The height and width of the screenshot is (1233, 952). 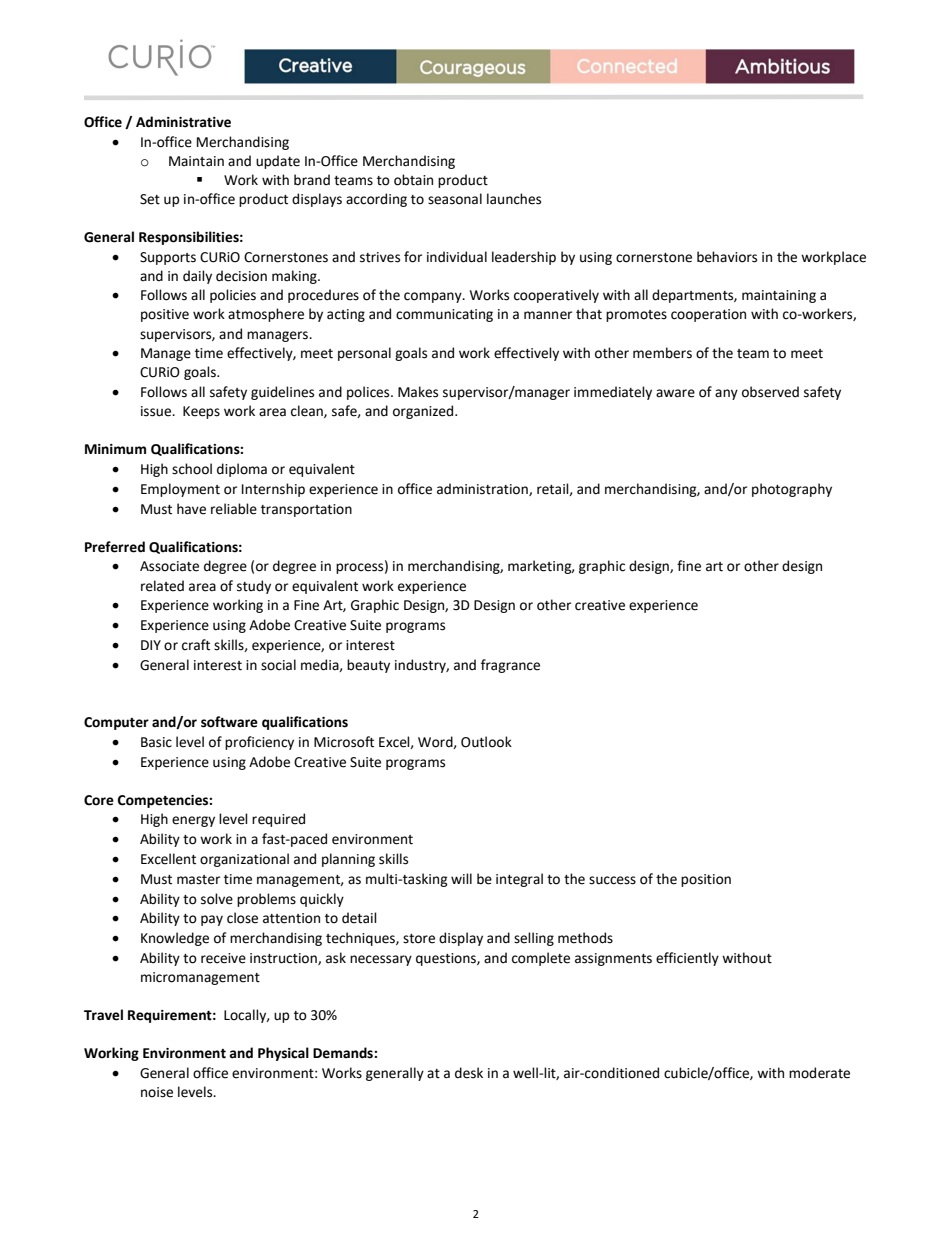 I want to click on obtain, so click(x=413, y=180).
